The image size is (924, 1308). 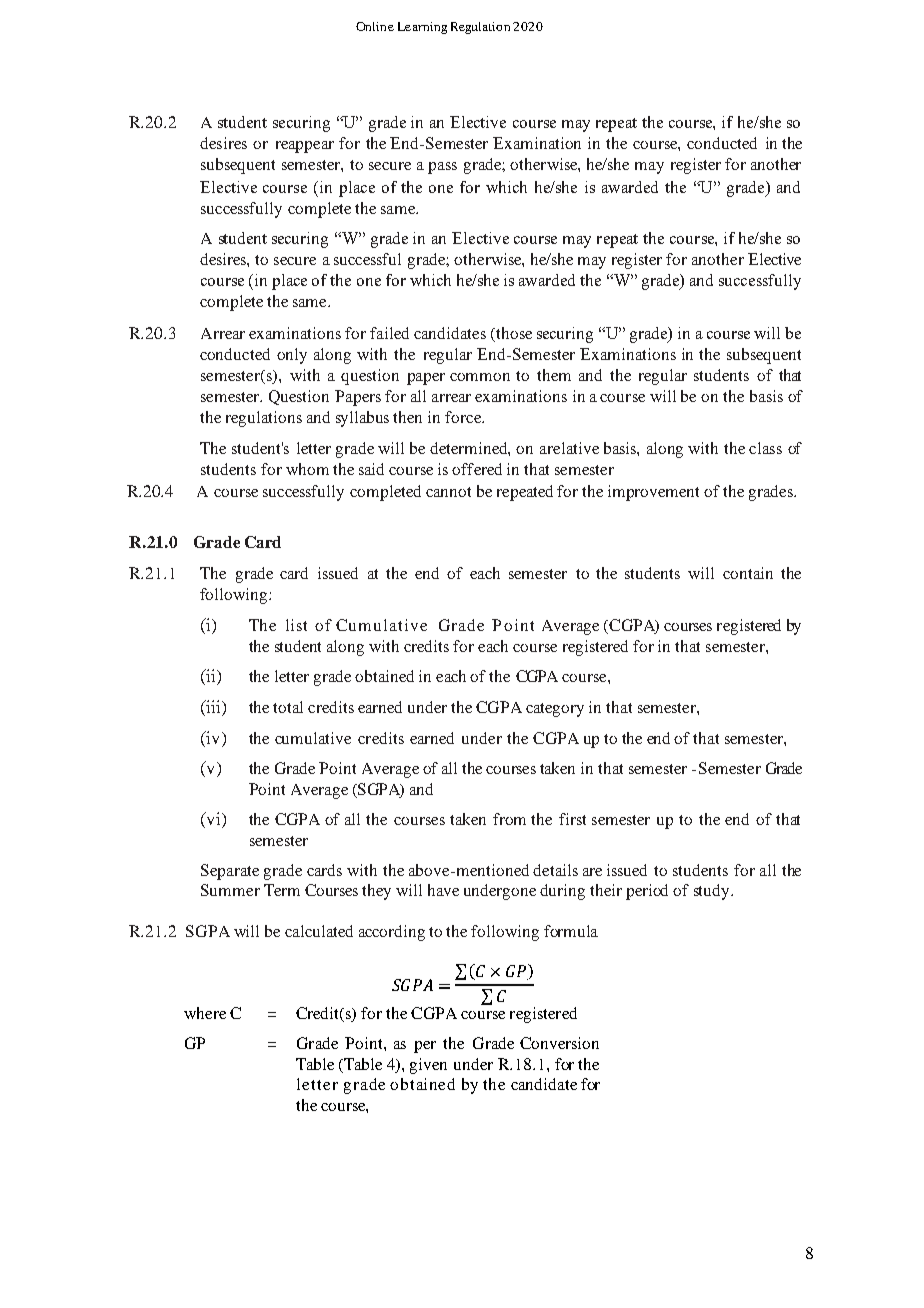 I want to click on pass, so click(x=442, y=168).
